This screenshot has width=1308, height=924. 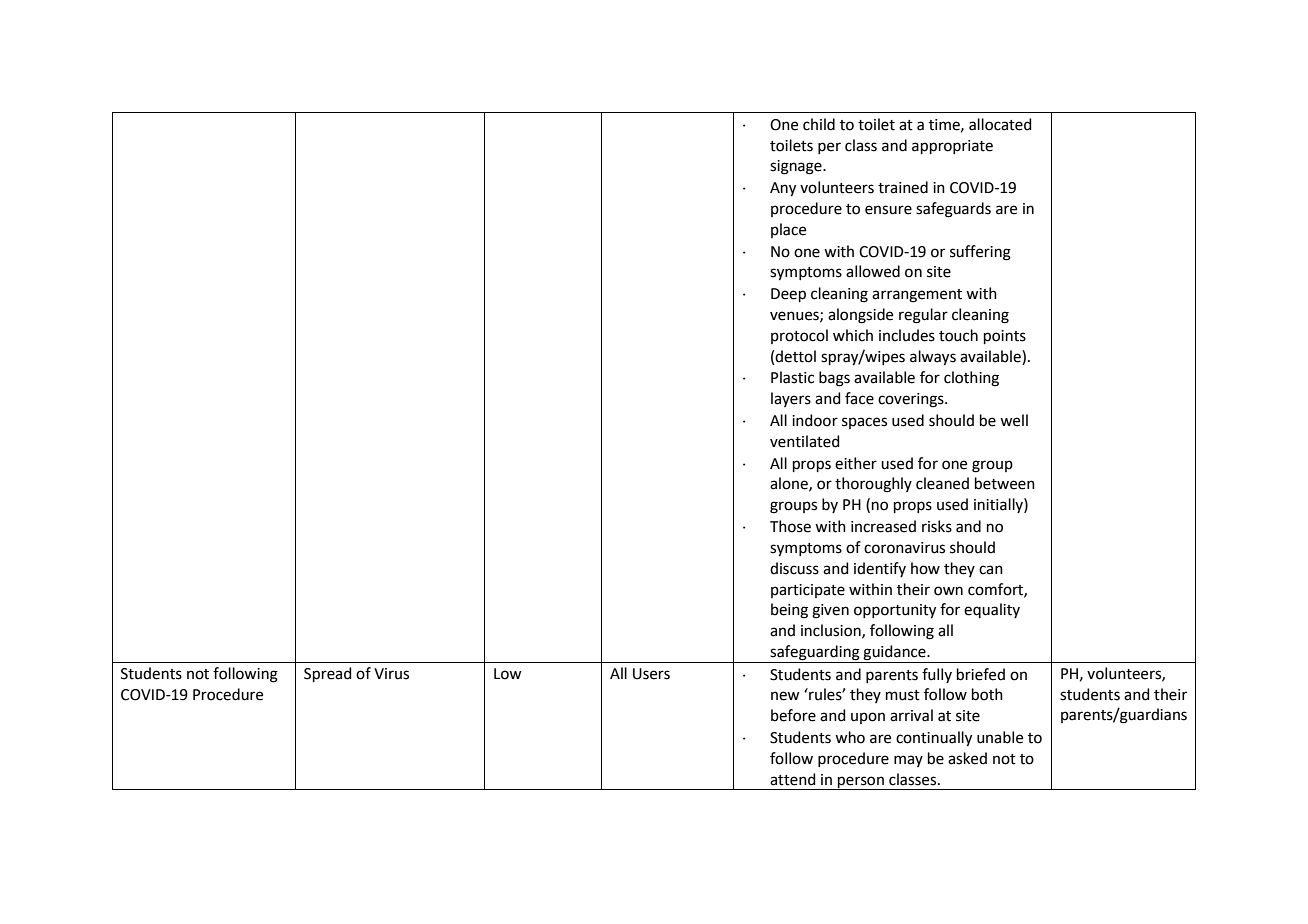 I want to click on attend, so click(x=793, y=779).
